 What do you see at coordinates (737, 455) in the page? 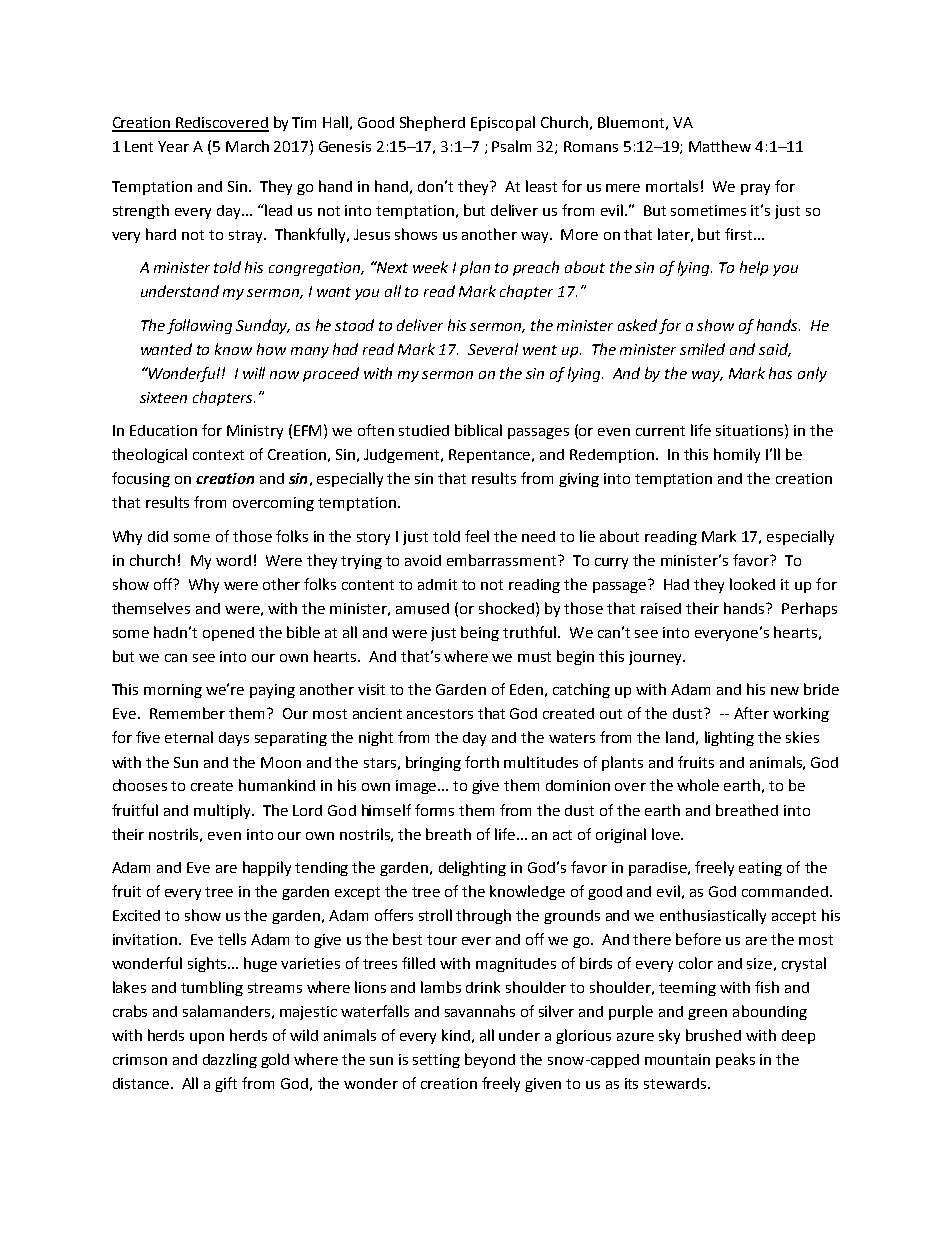
I see `homily` at bounding box center [737, 455].
